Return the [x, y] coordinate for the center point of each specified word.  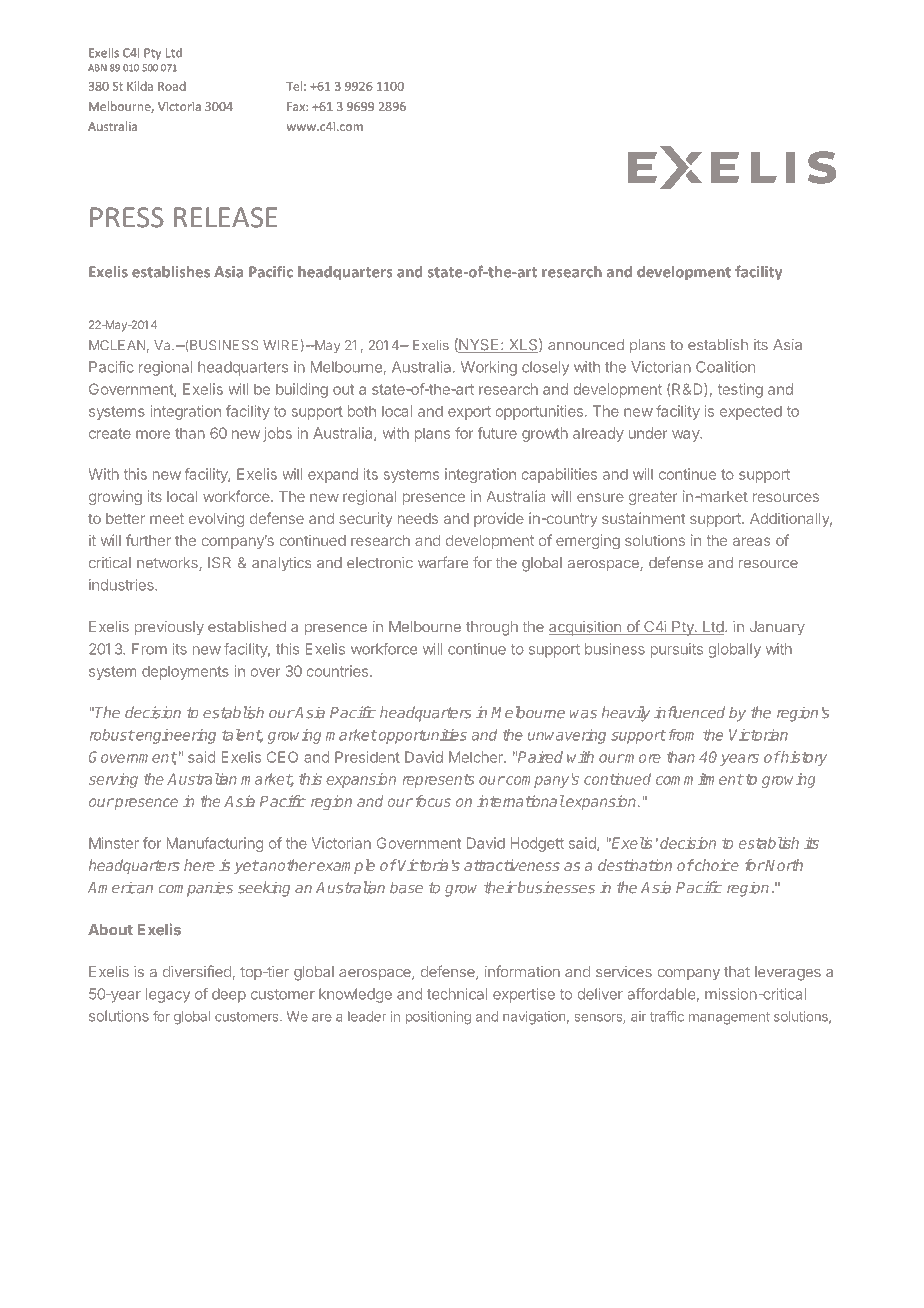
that [737, 972]
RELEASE [225, 217]
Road [172, 86]
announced [586, 345]
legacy [168, 995]
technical [457, 994]
